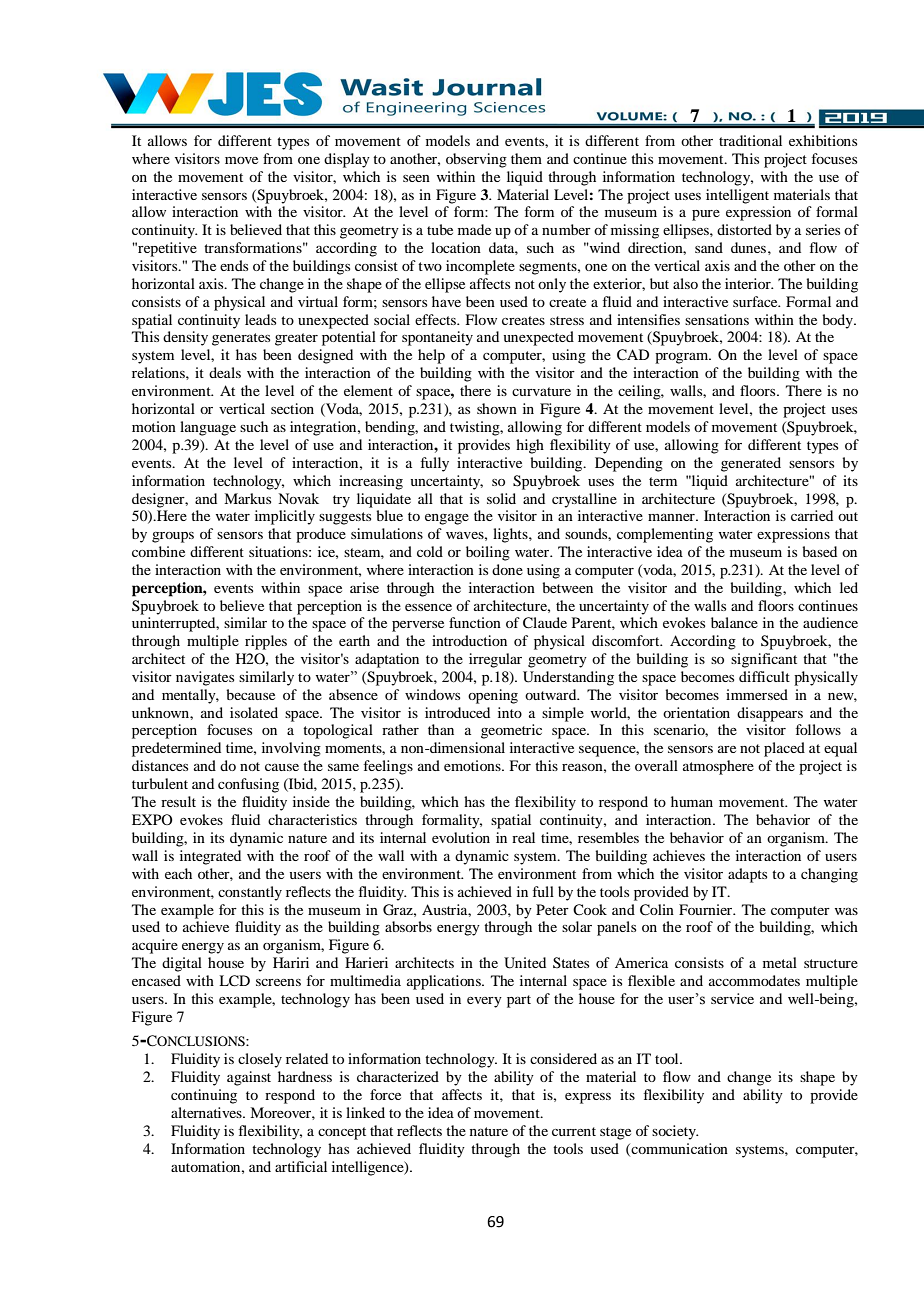  I want to click on Markus, so click(247, 498).
